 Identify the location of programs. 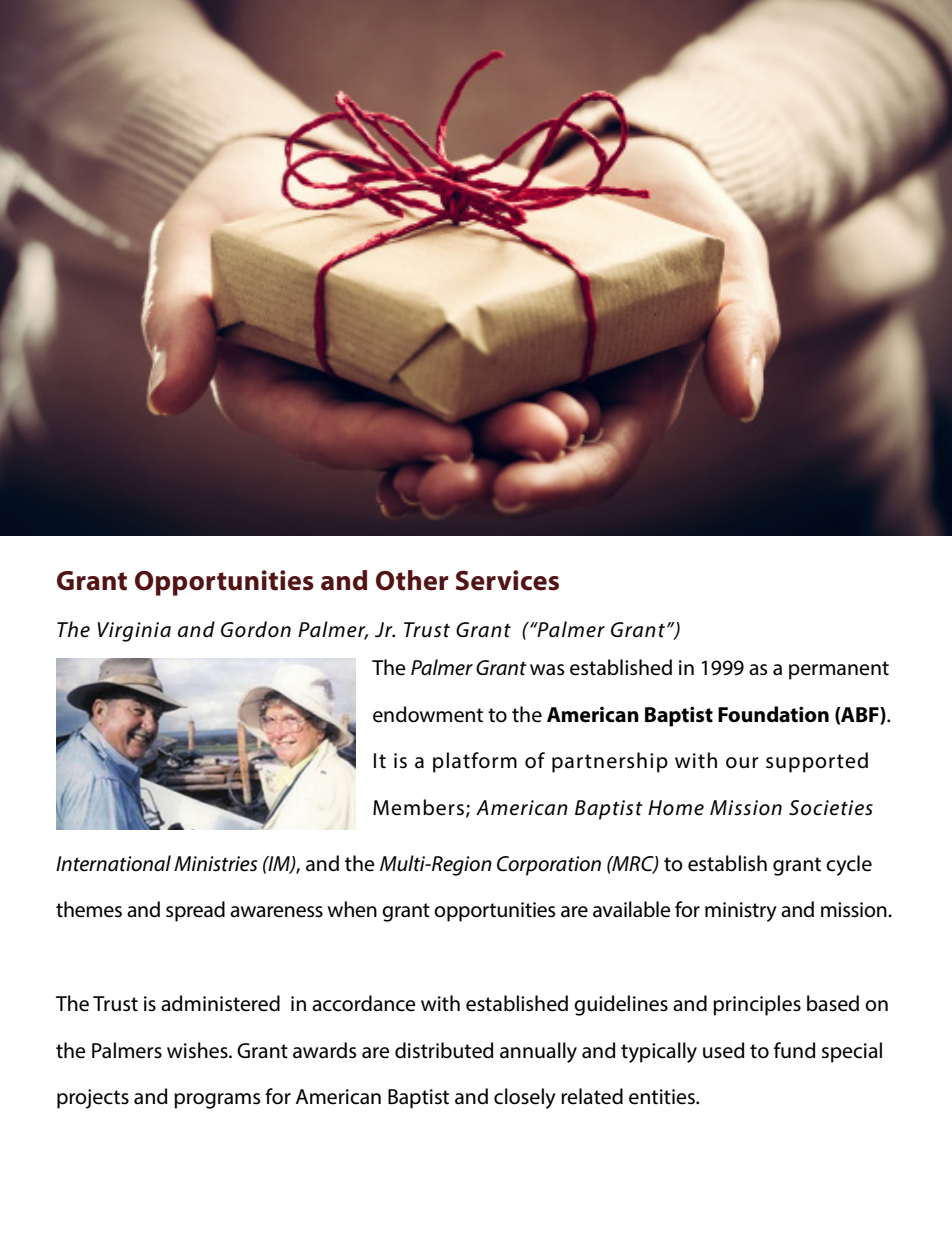
(217, 1101).
